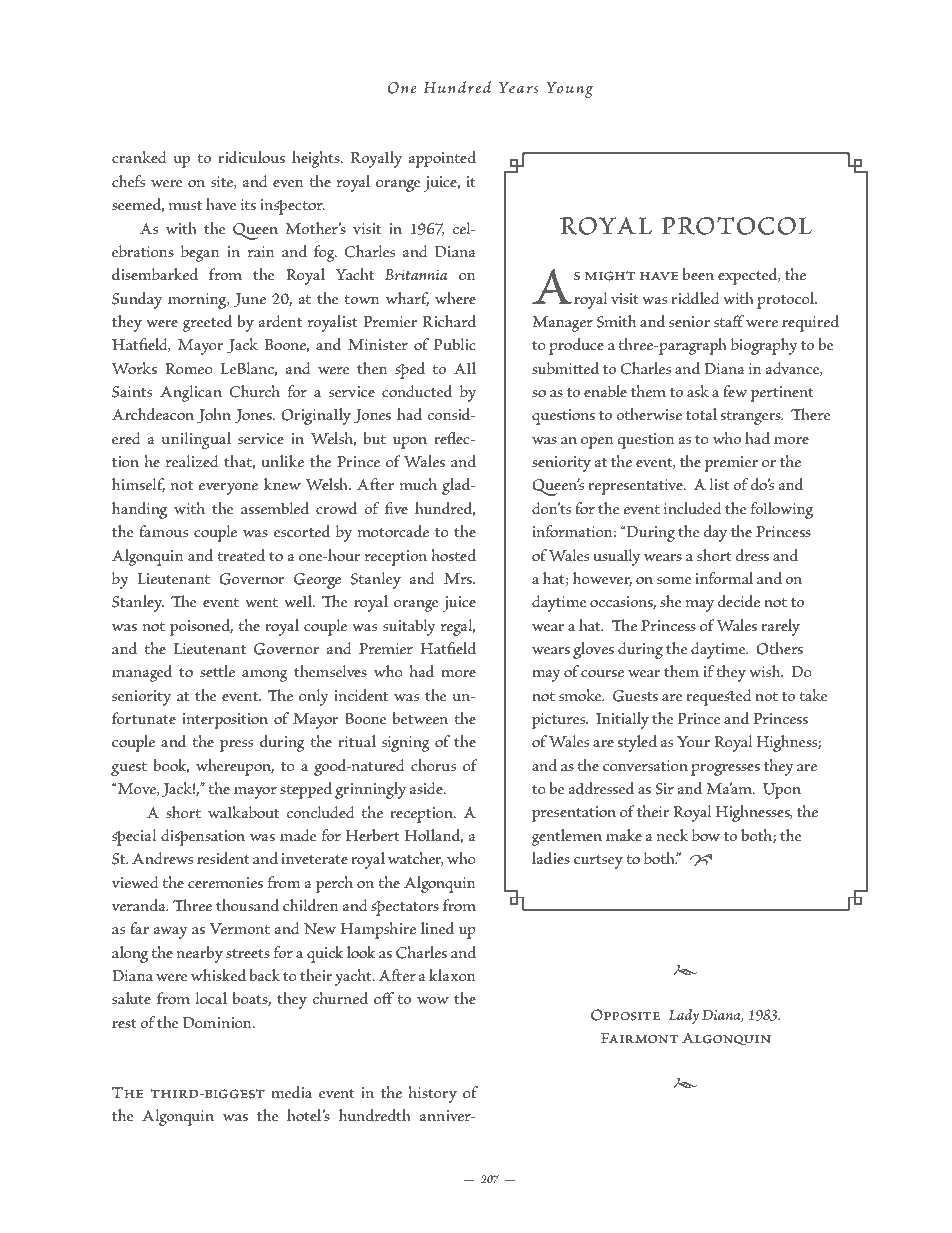  Describe the element at coordinates (698, 274) in the screenshot. I see `been` at that location.
